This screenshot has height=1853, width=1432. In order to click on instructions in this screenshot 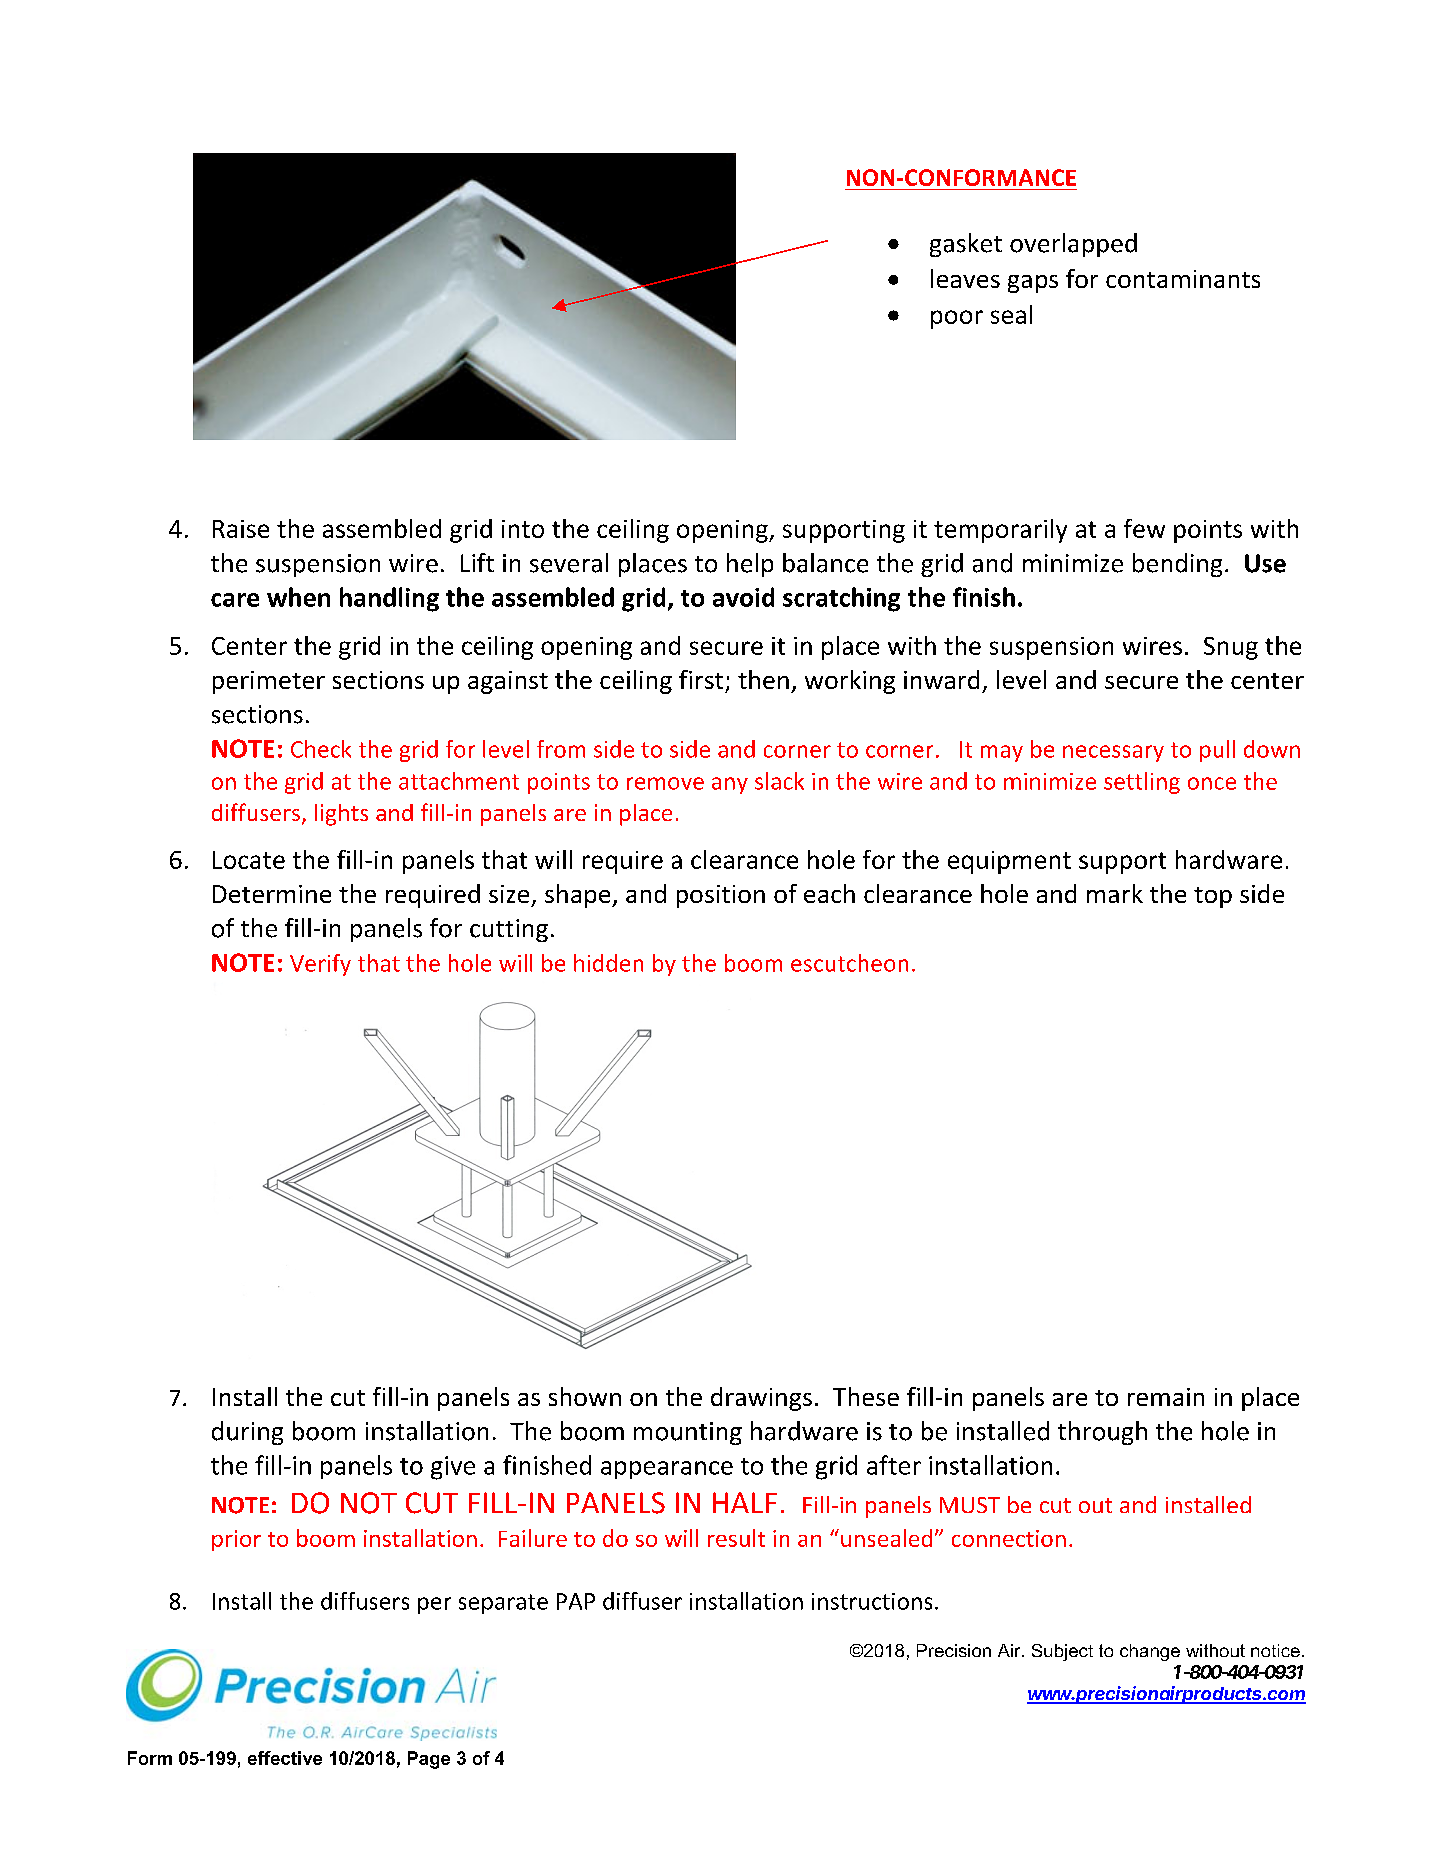, I will do `click(872, 1601)`.
